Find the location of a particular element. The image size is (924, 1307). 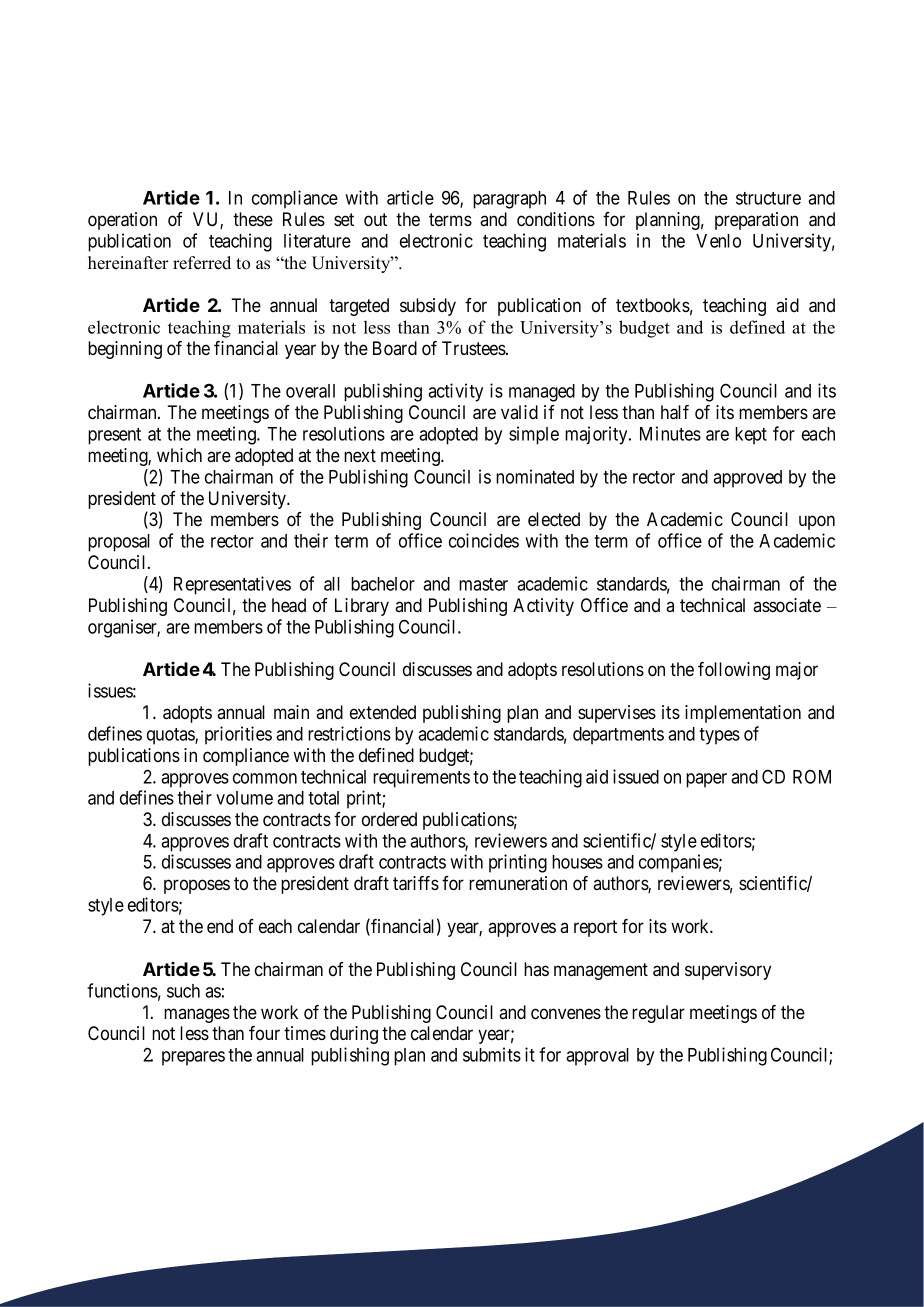

regular is located at coordinates (658, 1014).
